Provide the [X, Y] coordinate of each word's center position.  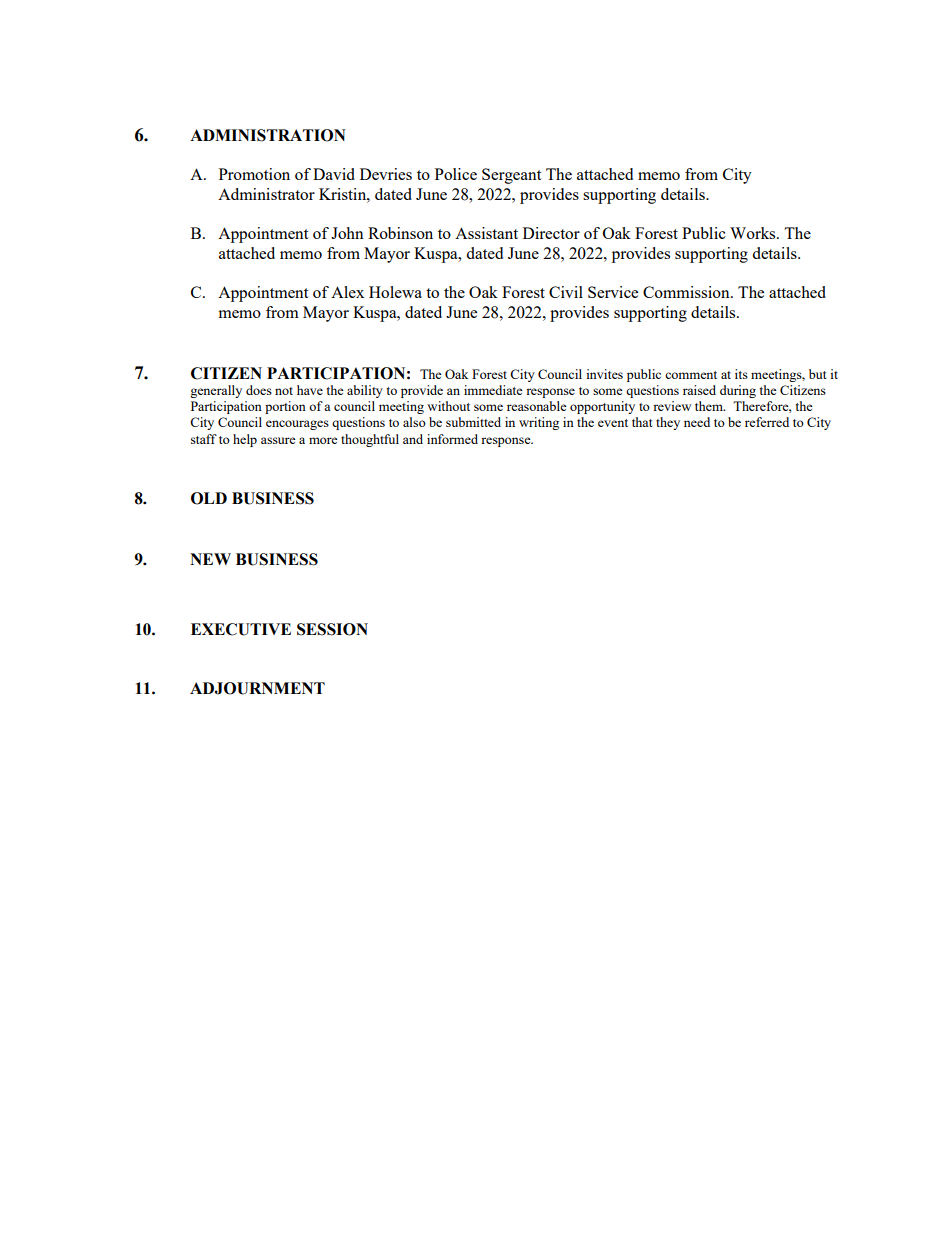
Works [754, 233]
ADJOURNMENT [257, 688]
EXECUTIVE [241, 629]
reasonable [537, 406]
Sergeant [511, 176]
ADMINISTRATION [268, 135]
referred [767, 422]
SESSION [332, 629]
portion [285, 407]
